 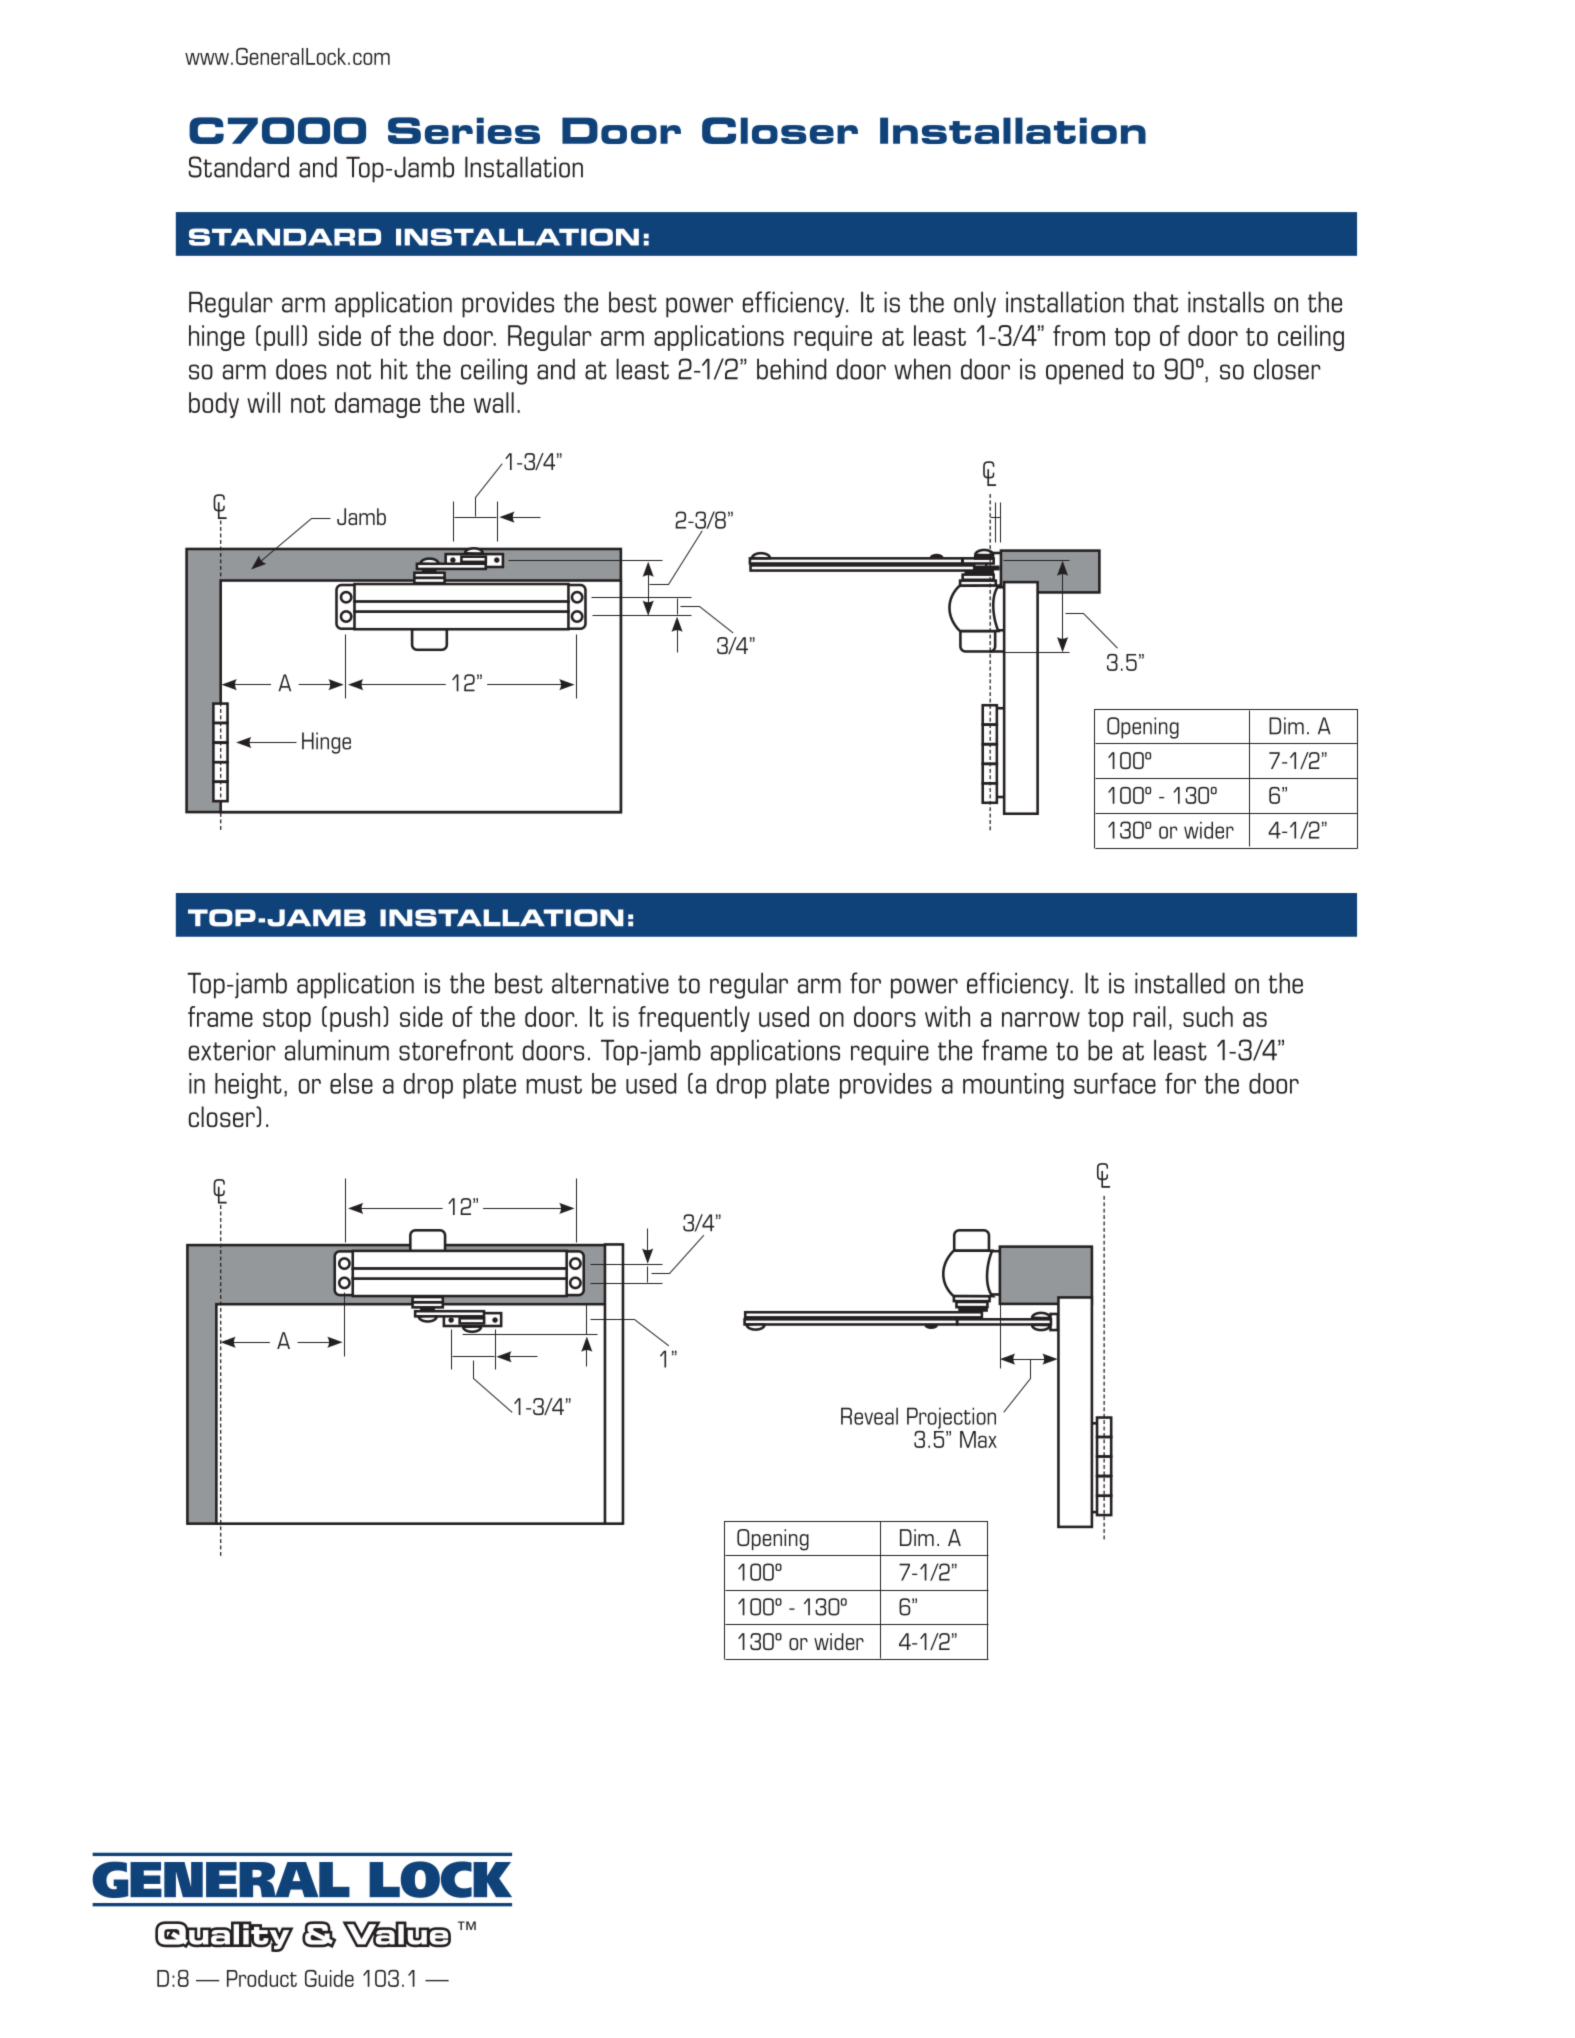 What do you see at coordinates (1115, 1083) in the screenshot?
I see `surface` at bounding box center [1115, 1083].
